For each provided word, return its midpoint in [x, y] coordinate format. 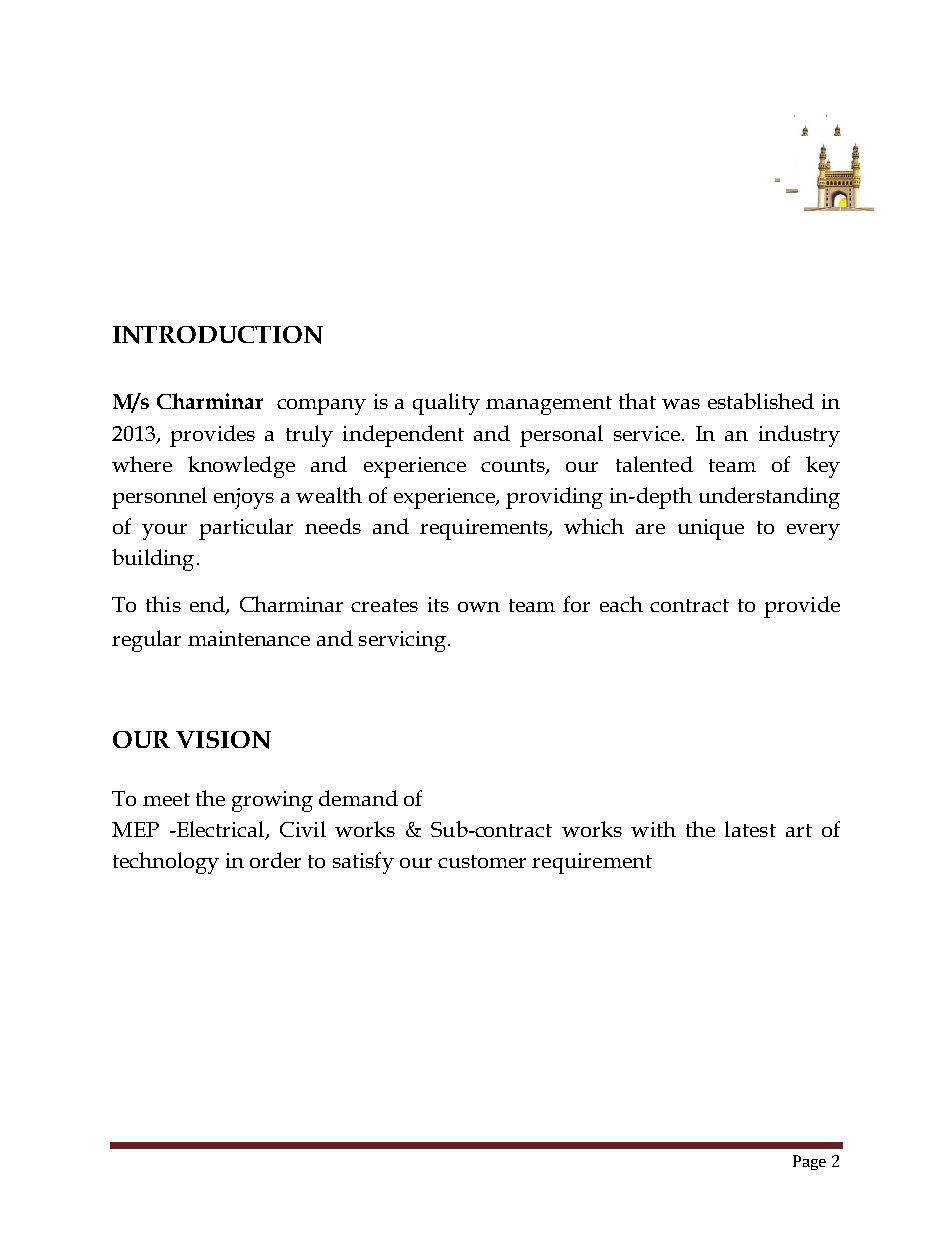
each [621, 604]
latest [750, 829]
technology [166, 863]
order [275, 860]
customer [482, 861]
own [479, 607]
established [761, 401]
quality [446, 404]
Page [809, 1162]
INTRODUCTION [218, 335]
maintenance [249, 638]
